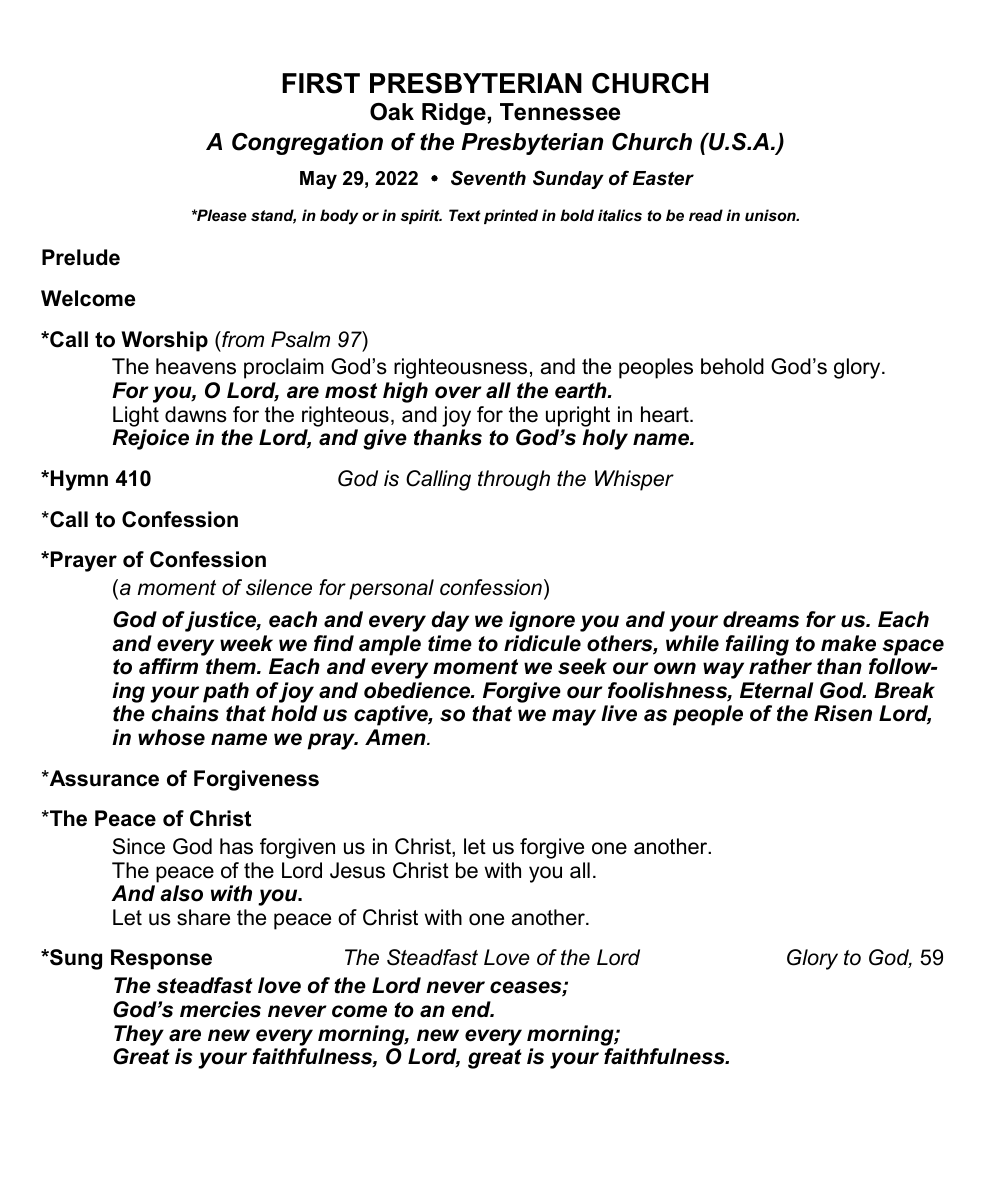 The height and width of the screenshot is (1204, 991). What do you see at coordinates (771, 215) in the screenshot?
I see `unison` at bounding box center [771, 215].
